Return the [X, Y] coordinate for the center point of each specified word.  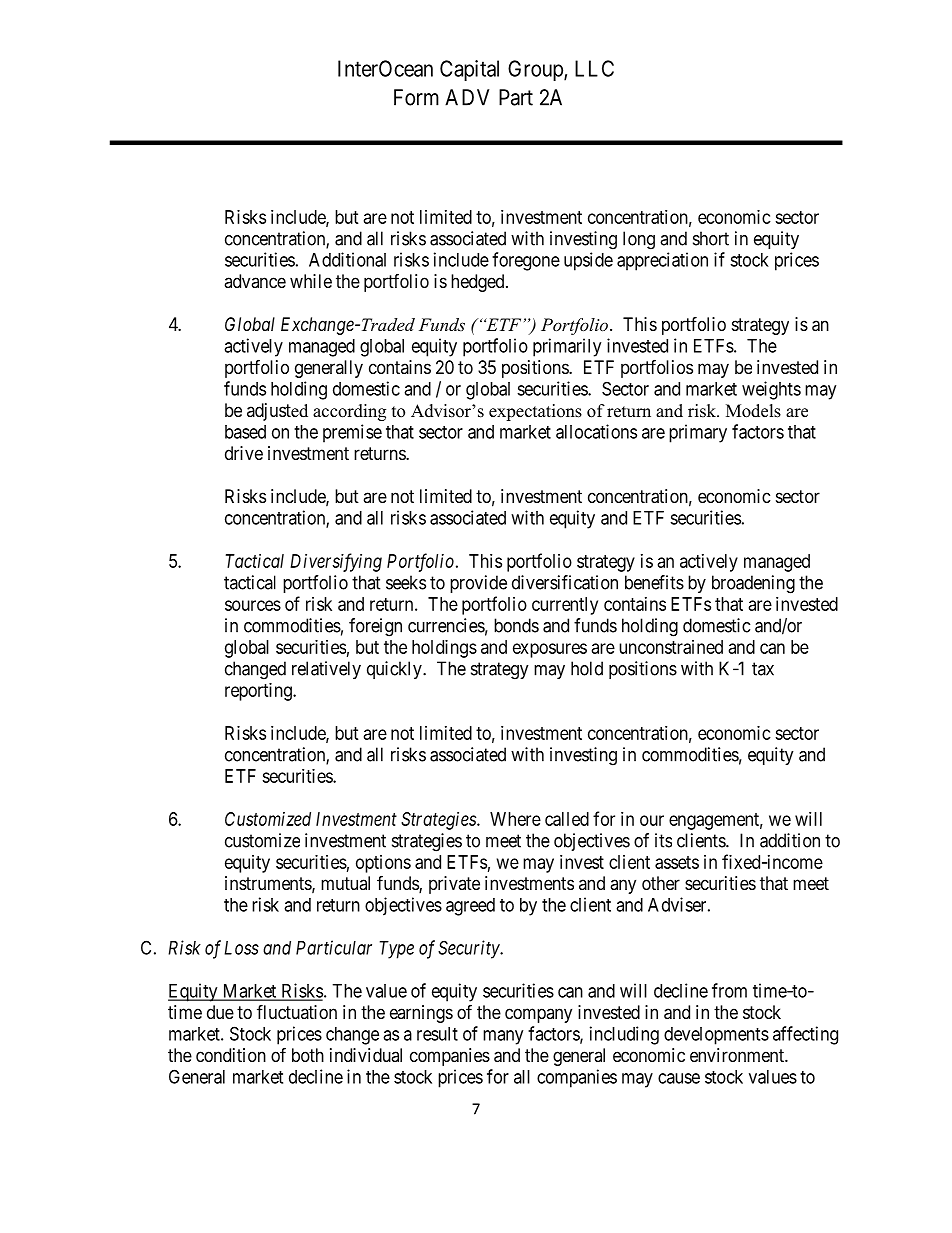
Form [416, 97]
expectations [535, 412]
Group [536, 70]
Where [515, 819]
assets [677, 862]
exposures [550, 650]
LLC [594, 68]
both [308, 1055]
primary [698, 433]
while [311, 281]
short [711, 238]
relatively [326, 670]
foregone [526, 261]
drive [244, 453]
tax [763, 669]
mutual [345, 883]
